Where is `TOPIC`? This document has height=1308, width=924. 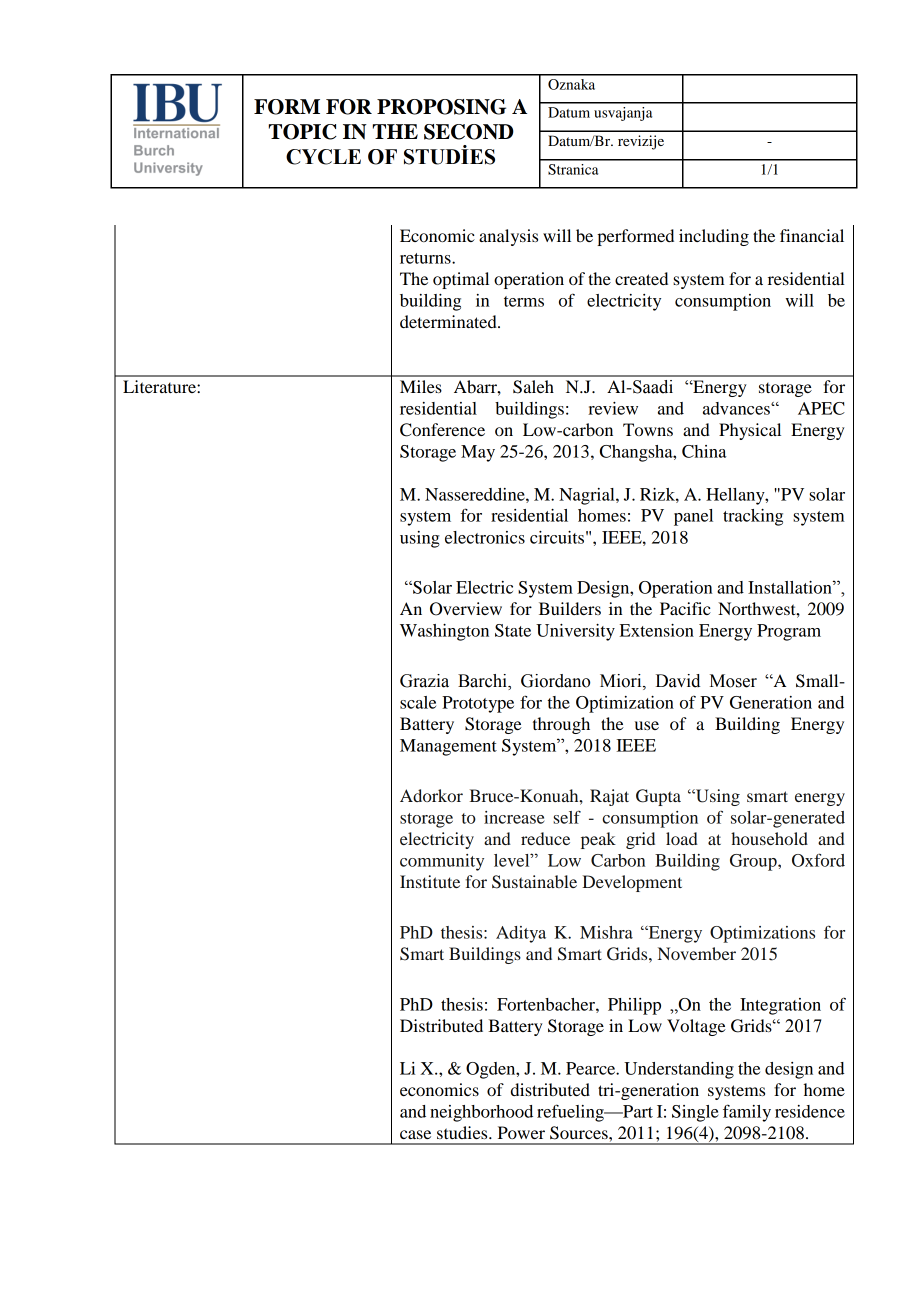 TOPIC is located at coordinates (303, 132).
